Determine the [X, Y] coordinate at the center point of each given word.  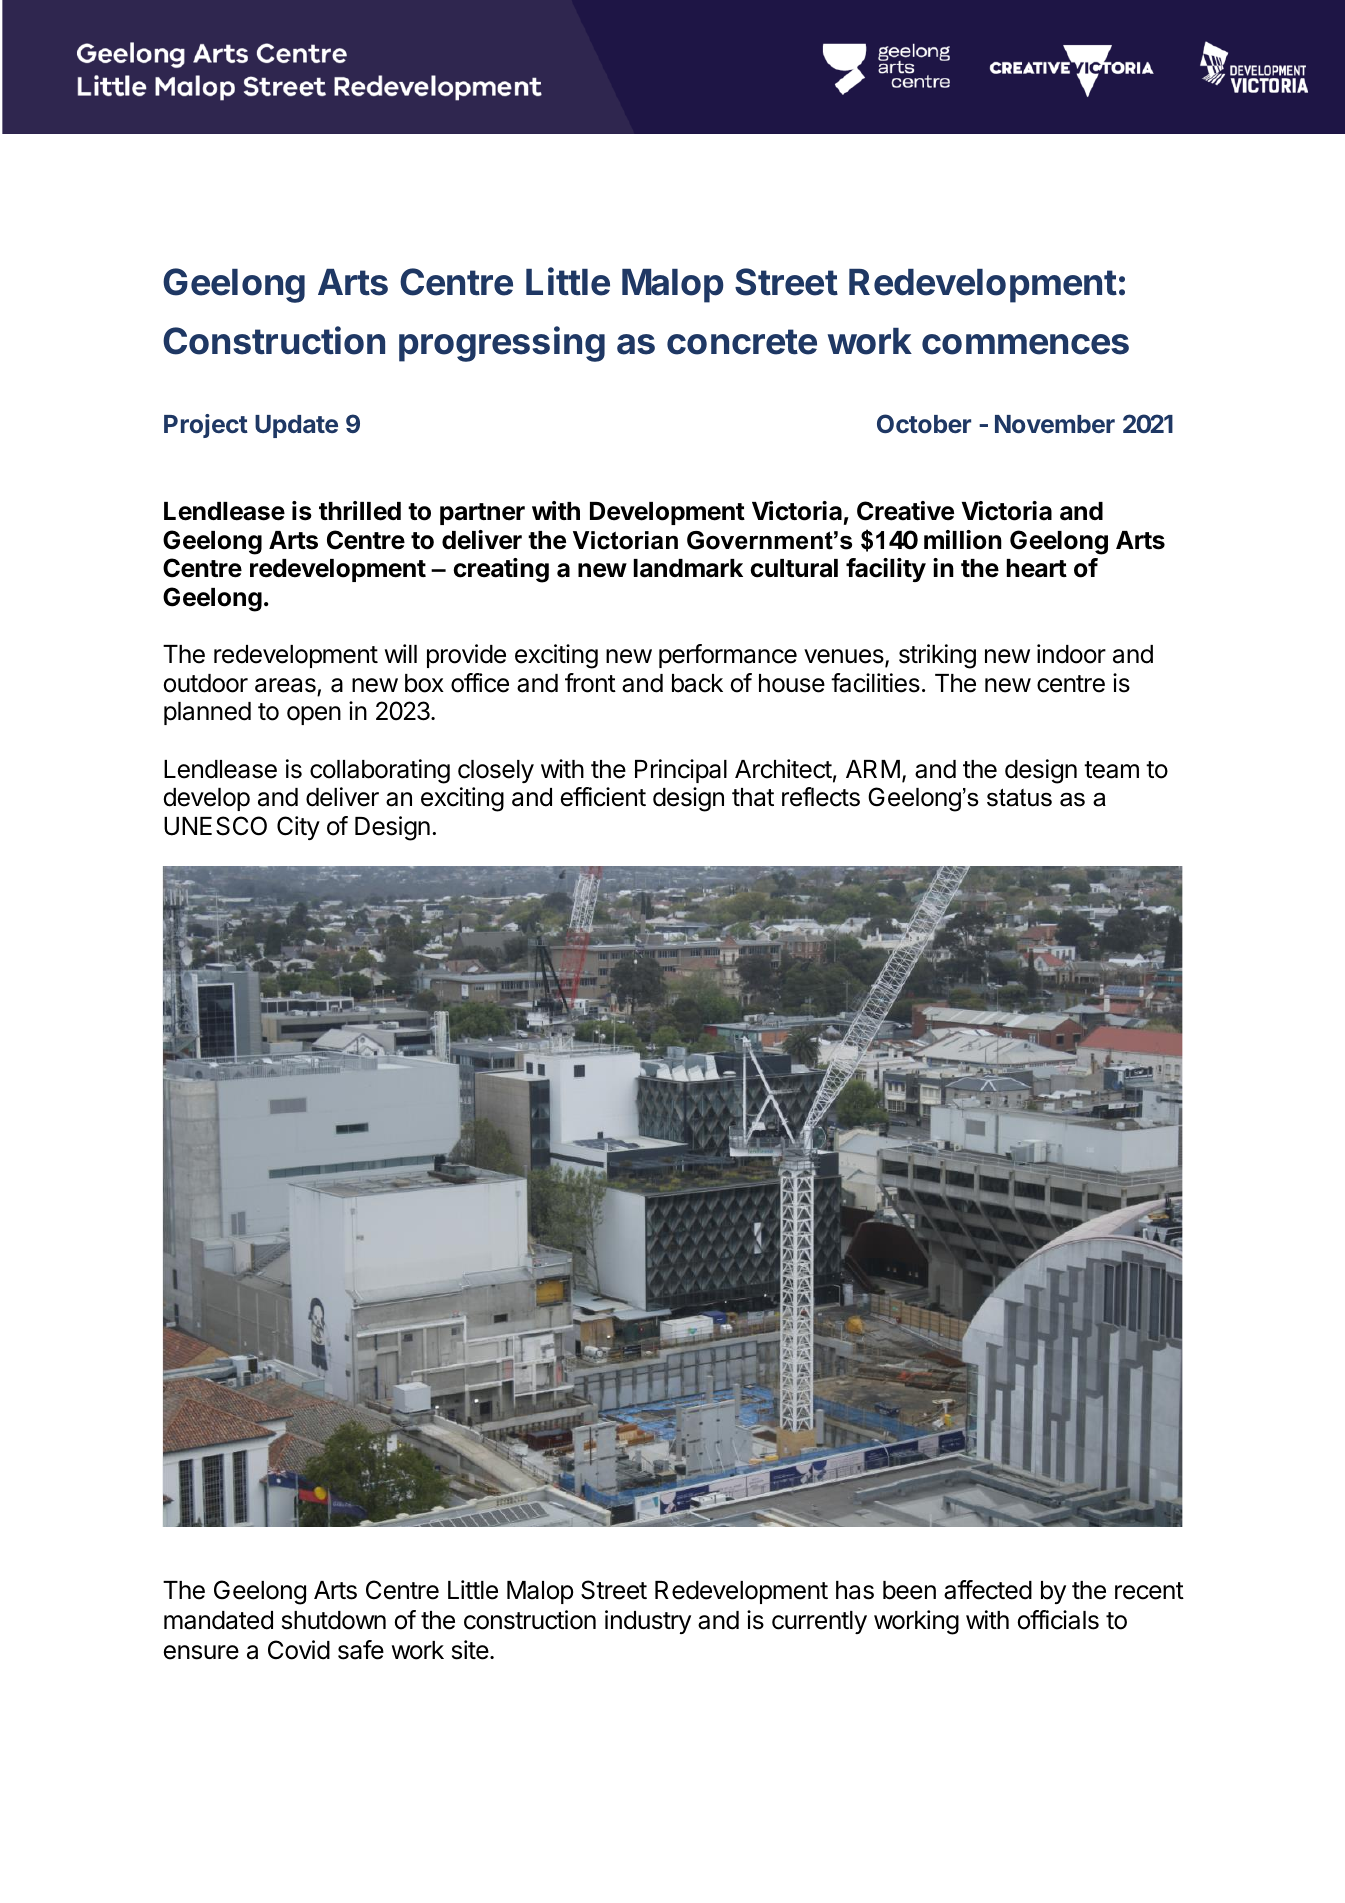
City [298, 828]
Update [296, 426]
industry [648, 1622]
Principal [681, 771]
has [855, 1590]
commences [1025, 344]
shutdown [334, 1620]
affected [988, 1590]
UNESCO [215, 826]
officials [1058, 1620]
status [1019, 798]
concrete [742, 342]
